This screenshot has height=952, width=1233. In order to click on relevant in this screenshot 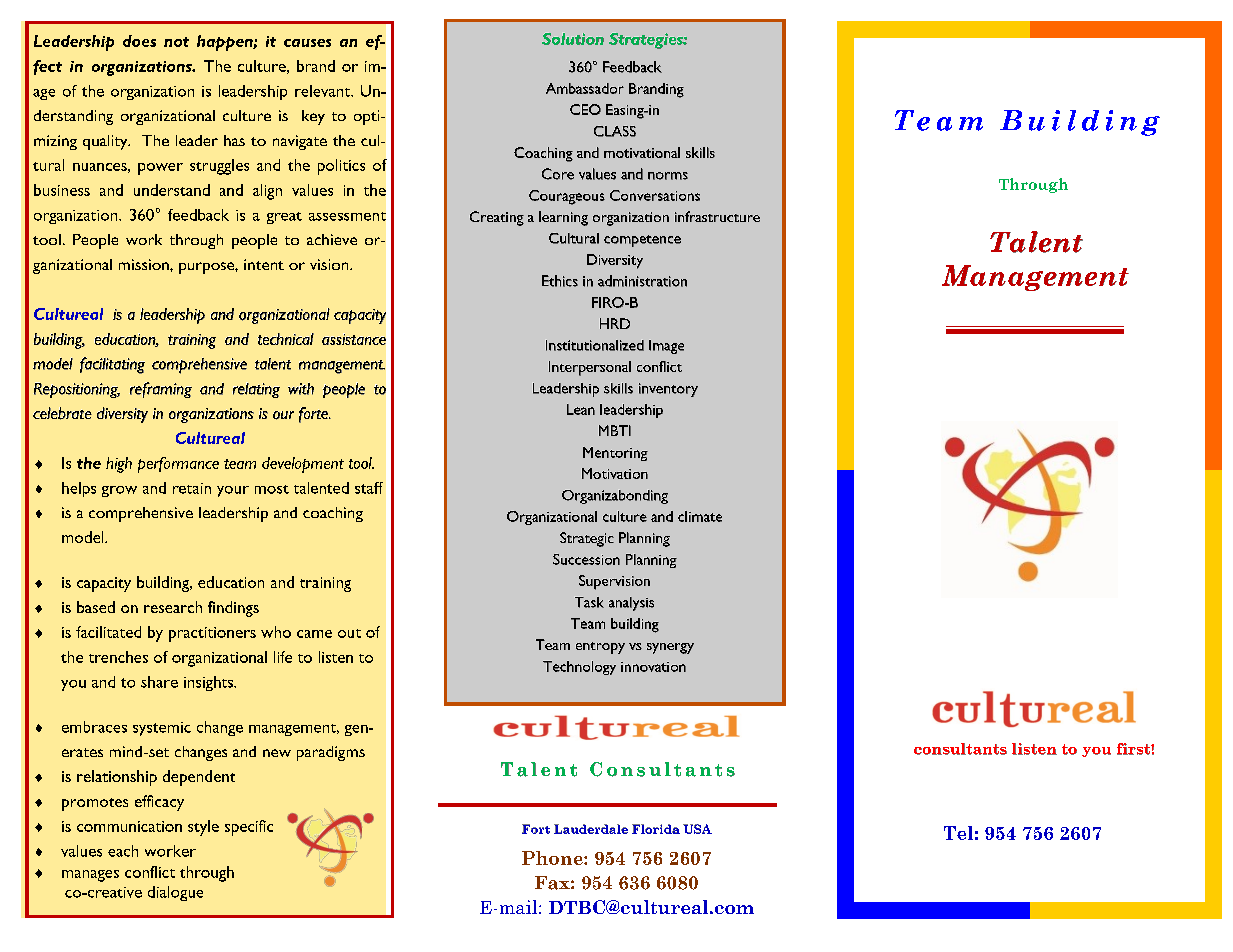, I will do `click(324, 91)`.
